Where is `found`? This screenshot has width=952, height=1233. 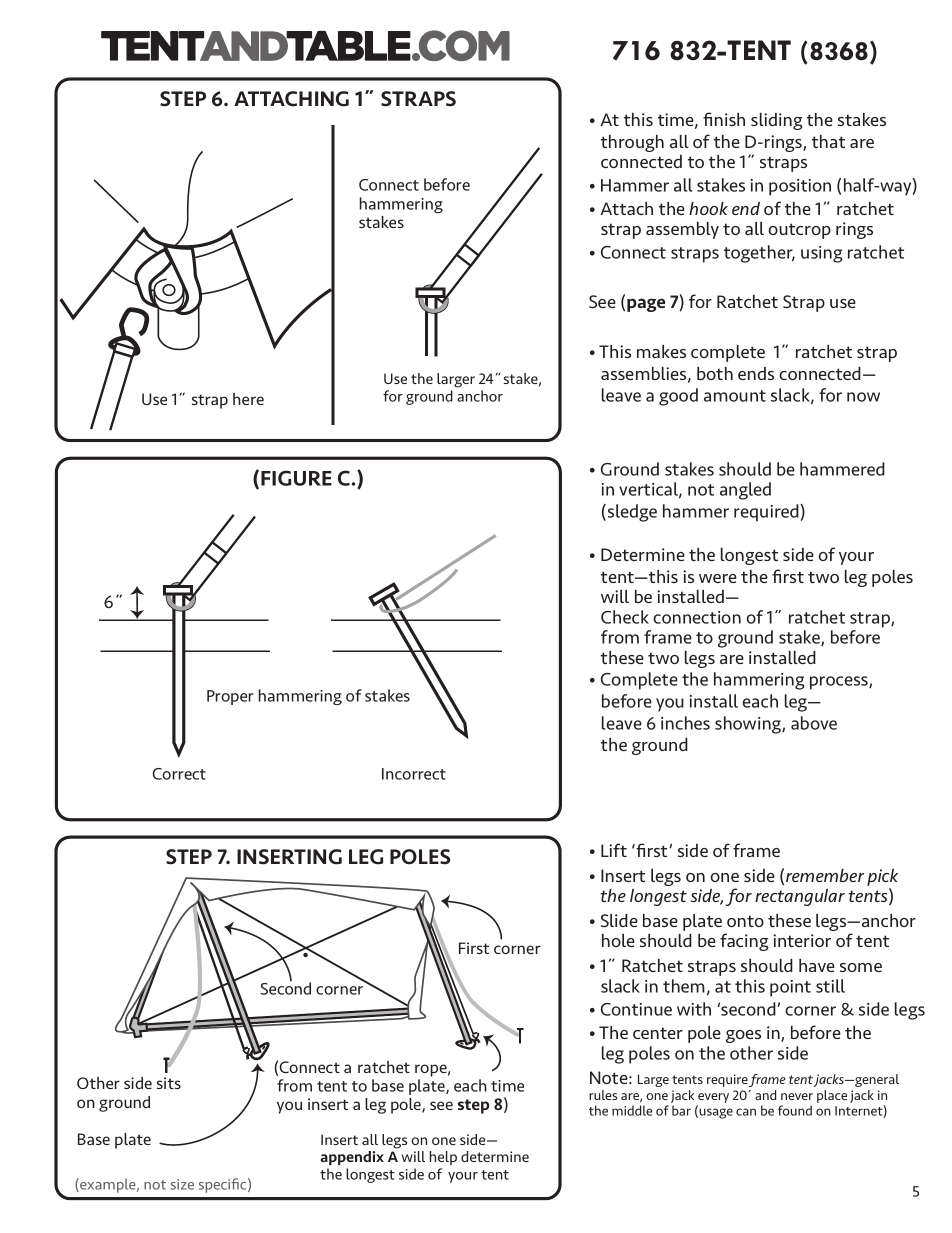
found is located at coordinates (795, 1110).
